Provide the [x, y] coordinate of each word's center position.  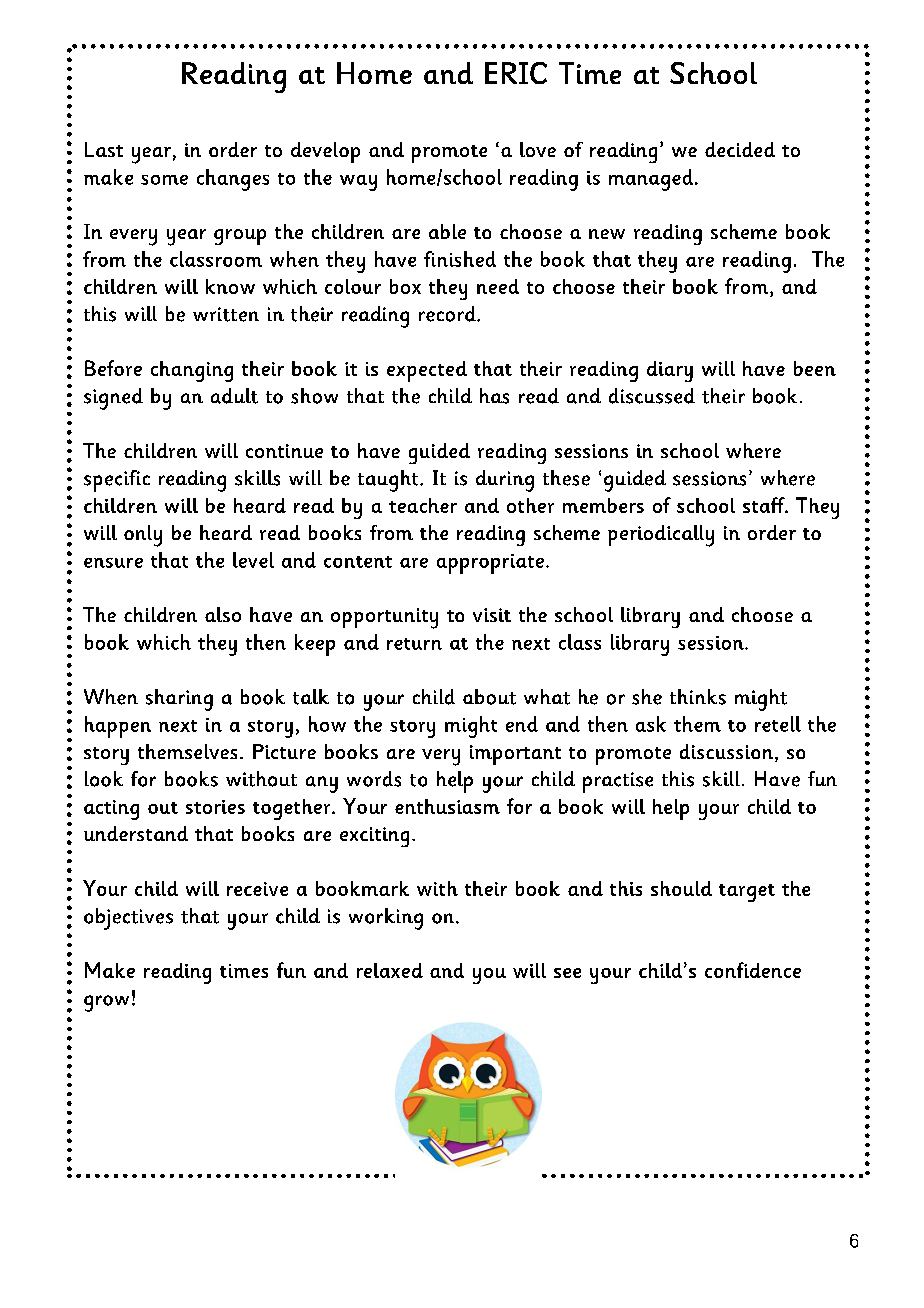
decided [740, 149]
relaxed [390, 970]
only [143, 536]
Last [104, 149]
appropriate [490, 564]
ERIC [516, 73]
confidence [753, 970]
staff [765, 505]
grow [106, 1003]
